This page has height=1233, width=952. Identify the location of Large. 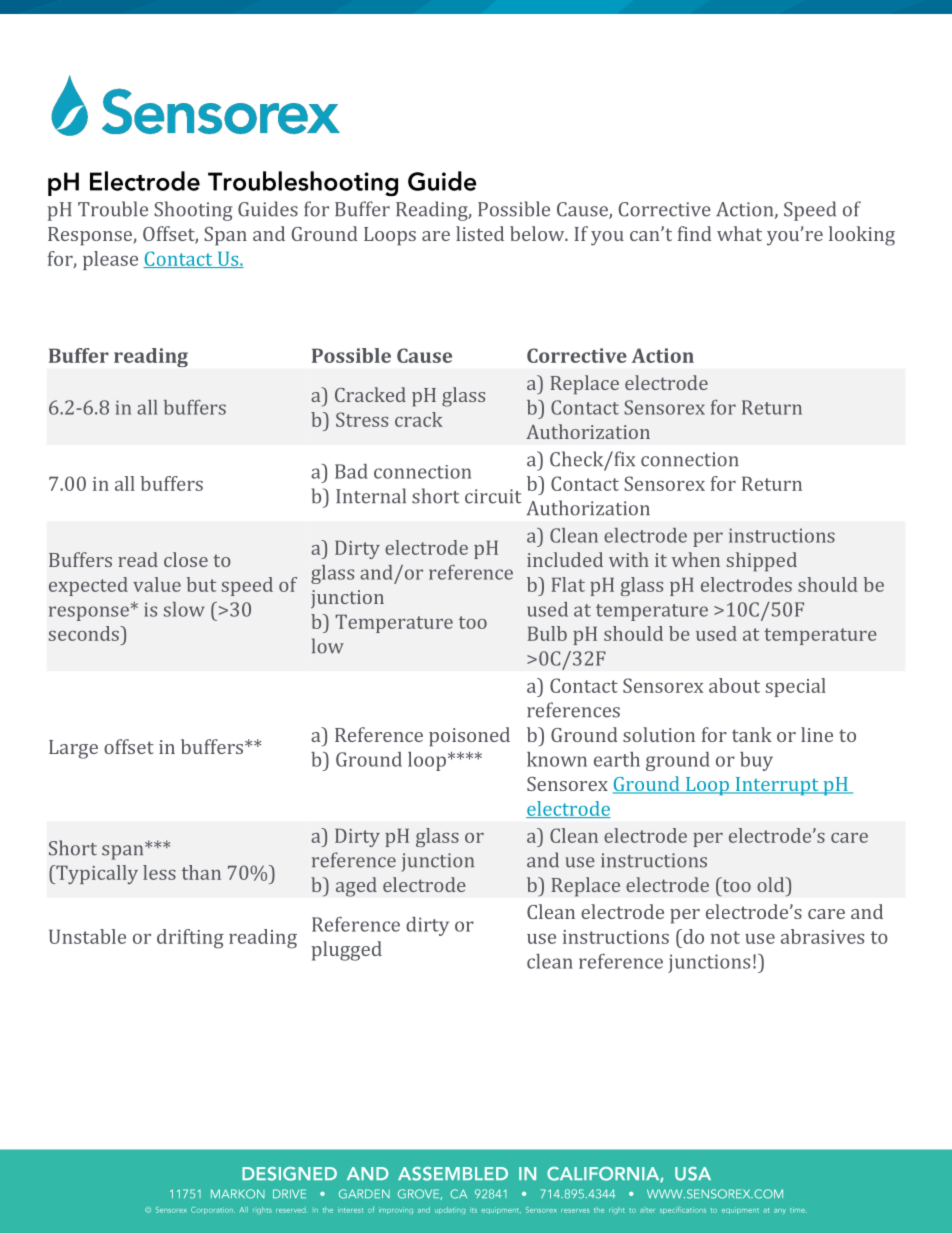
(73, 749).
